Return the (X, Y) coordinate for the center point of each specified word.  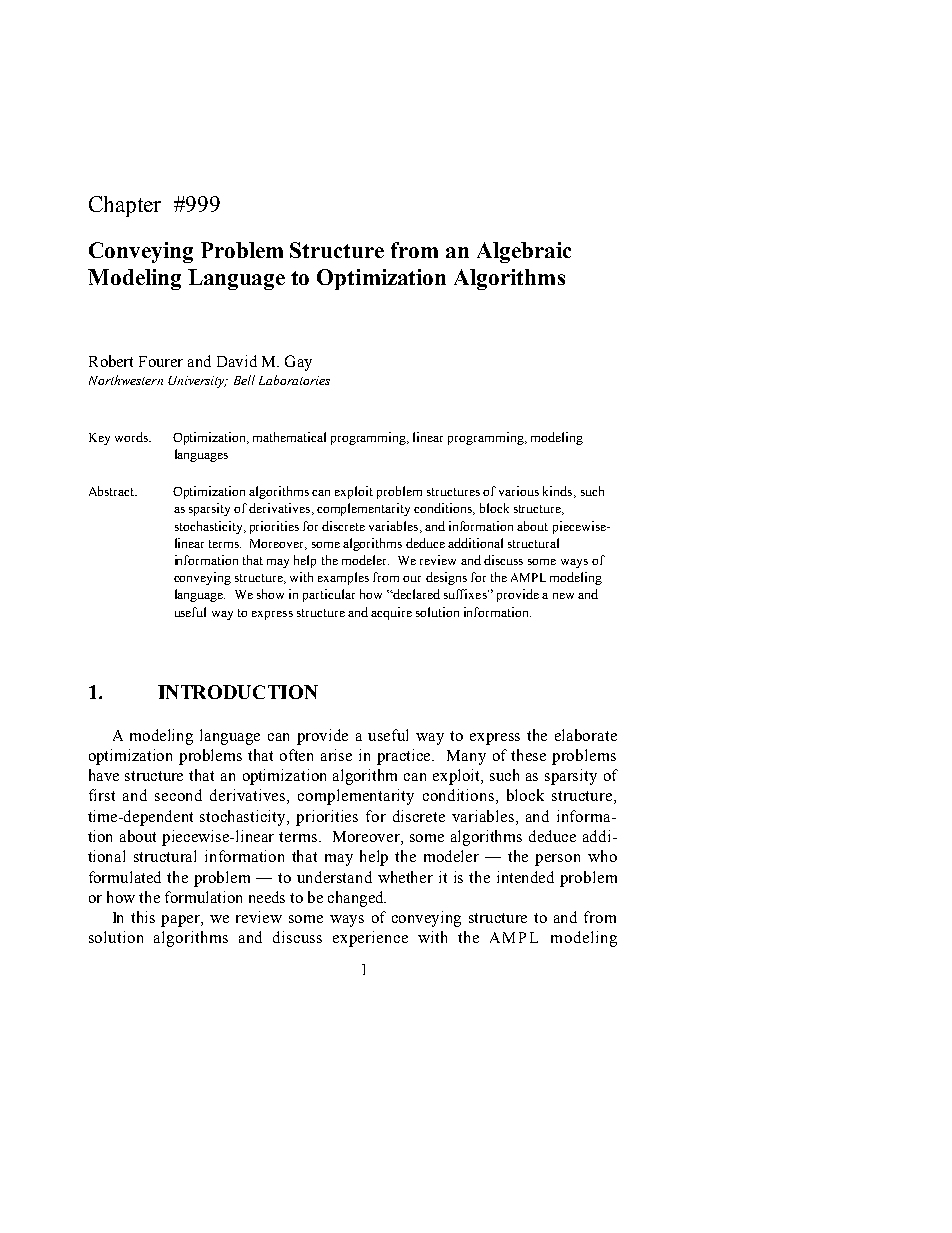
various (519, 491)
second (178, 795)
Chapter (125, 206)
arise (336, 755)
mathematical (289, 437)
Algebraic (524, 252)
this (143, 917)
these (528, 755)
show (270, 594)
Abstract (113, 491)
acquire (391, 613)
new (563, 596)
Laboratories (294, 380)
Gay (298, 363)
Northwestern (126, 380)
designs (446, 578)
